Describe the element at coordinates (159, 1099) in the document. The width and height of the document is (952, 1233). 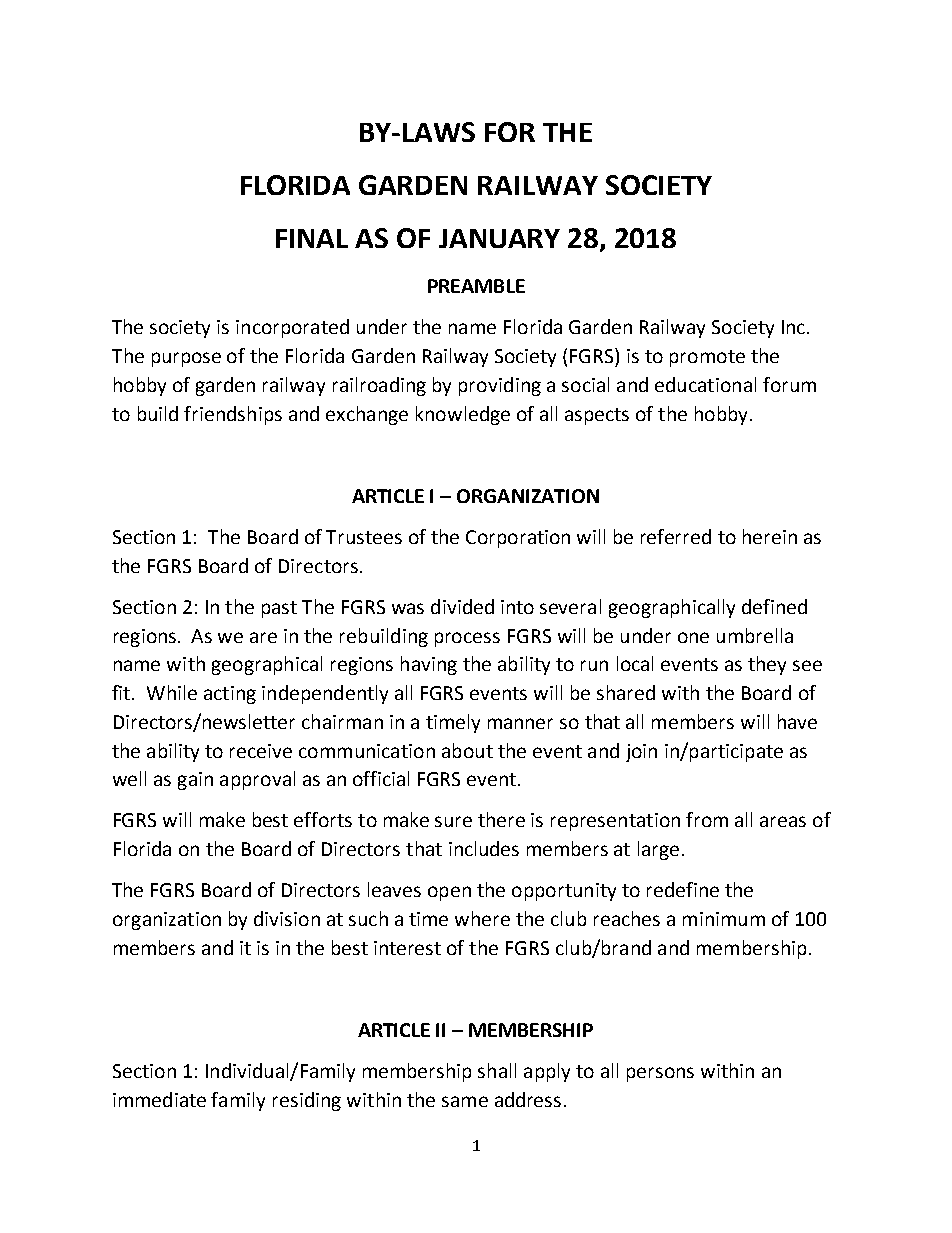
I see `immediate` at that location.
